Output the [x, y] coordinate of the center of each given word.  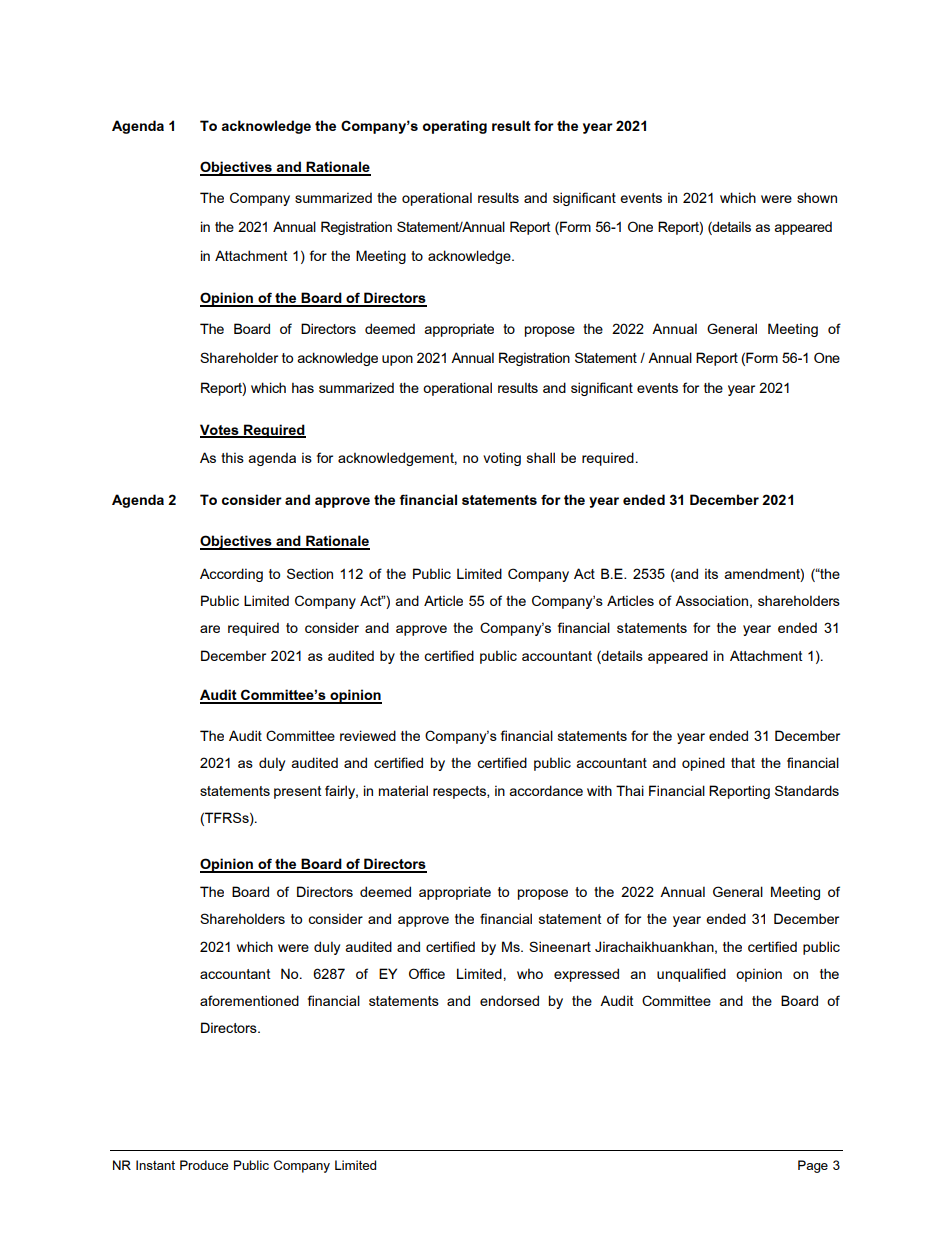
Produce [204, 1165]
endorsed [509, 1000]
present [298, 792]
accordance [546, 790]
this [232, 457]
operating [455, 127]
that [743, 762]
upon [397, 360]
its [711, 573]
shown [817, 197]
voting [502, 459]
